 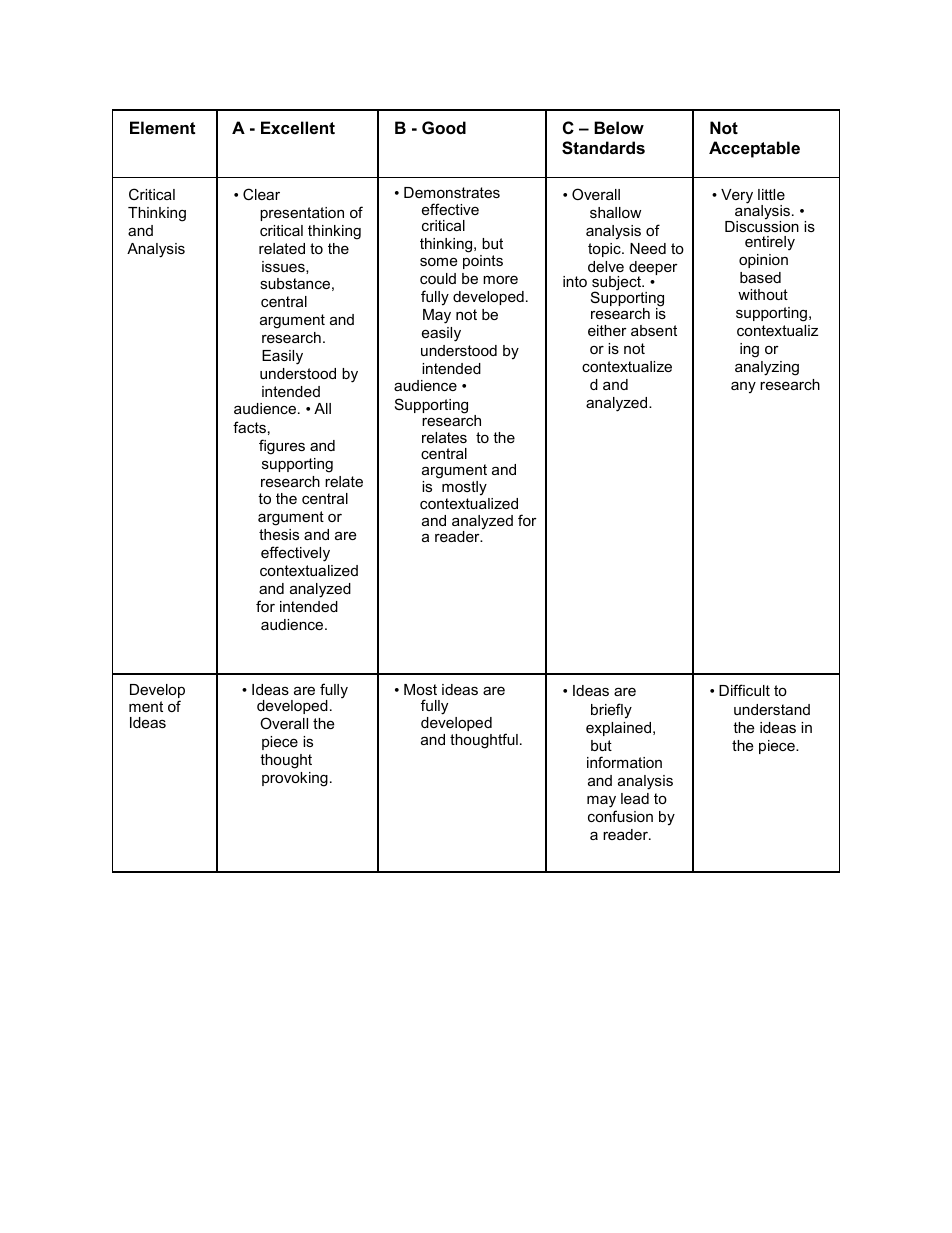 What do you see at coordinates (620, 816) in the page?
I see `confusion` at bounding box center [620, 816].
